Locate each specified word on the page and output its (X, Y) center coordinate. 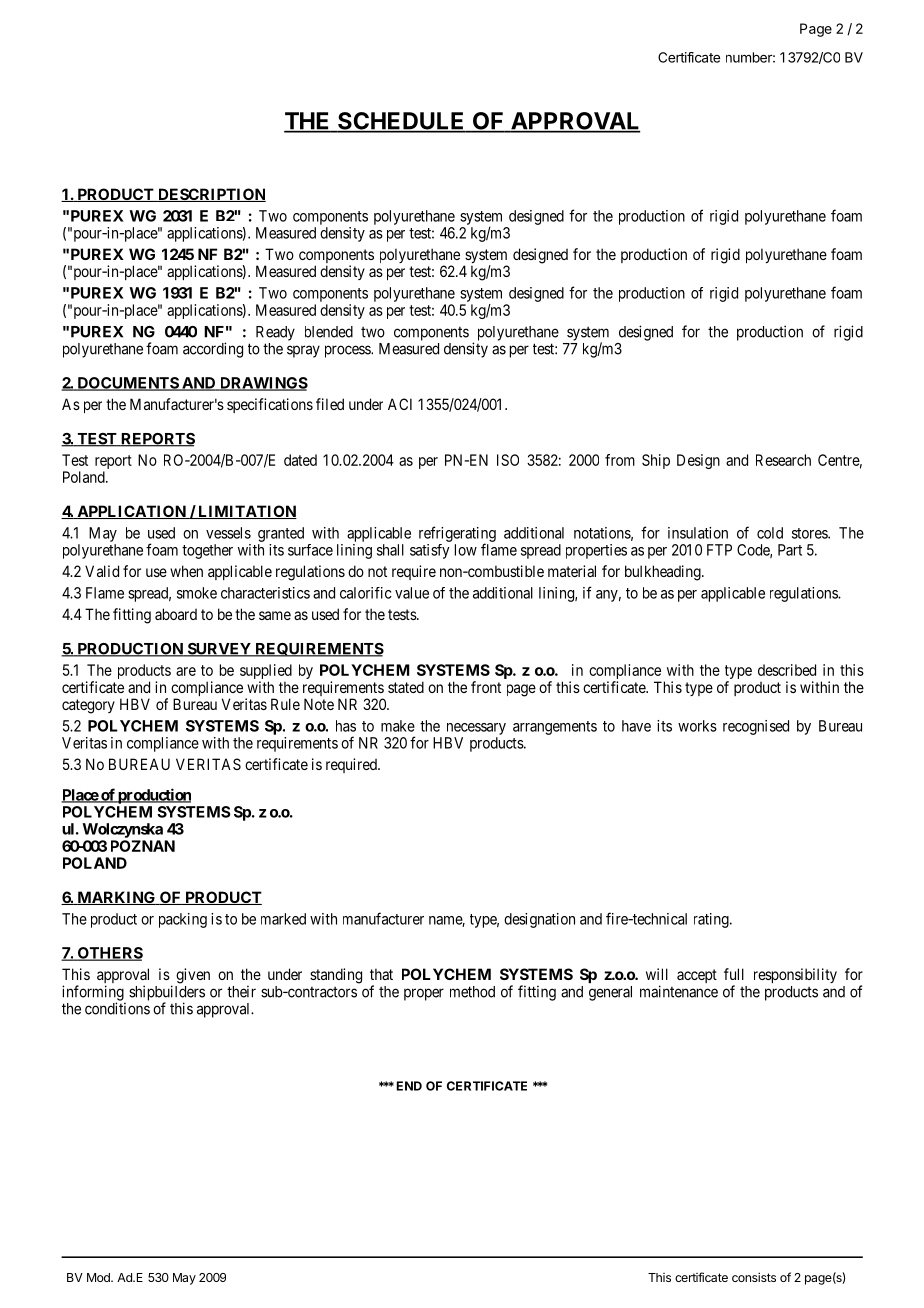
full (734, 974)
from (620, 460)
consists (754, 1277)
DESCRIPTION (211, 195)
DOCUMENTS (127, 384)
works (697, 726)
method (472, 992)
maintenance (679, 991)
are (186, 671)
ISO (508, 460)
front (486, 687)
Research (783, 460)
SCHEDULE (401, 122)
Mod (99, 1277)
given (193, 976)
